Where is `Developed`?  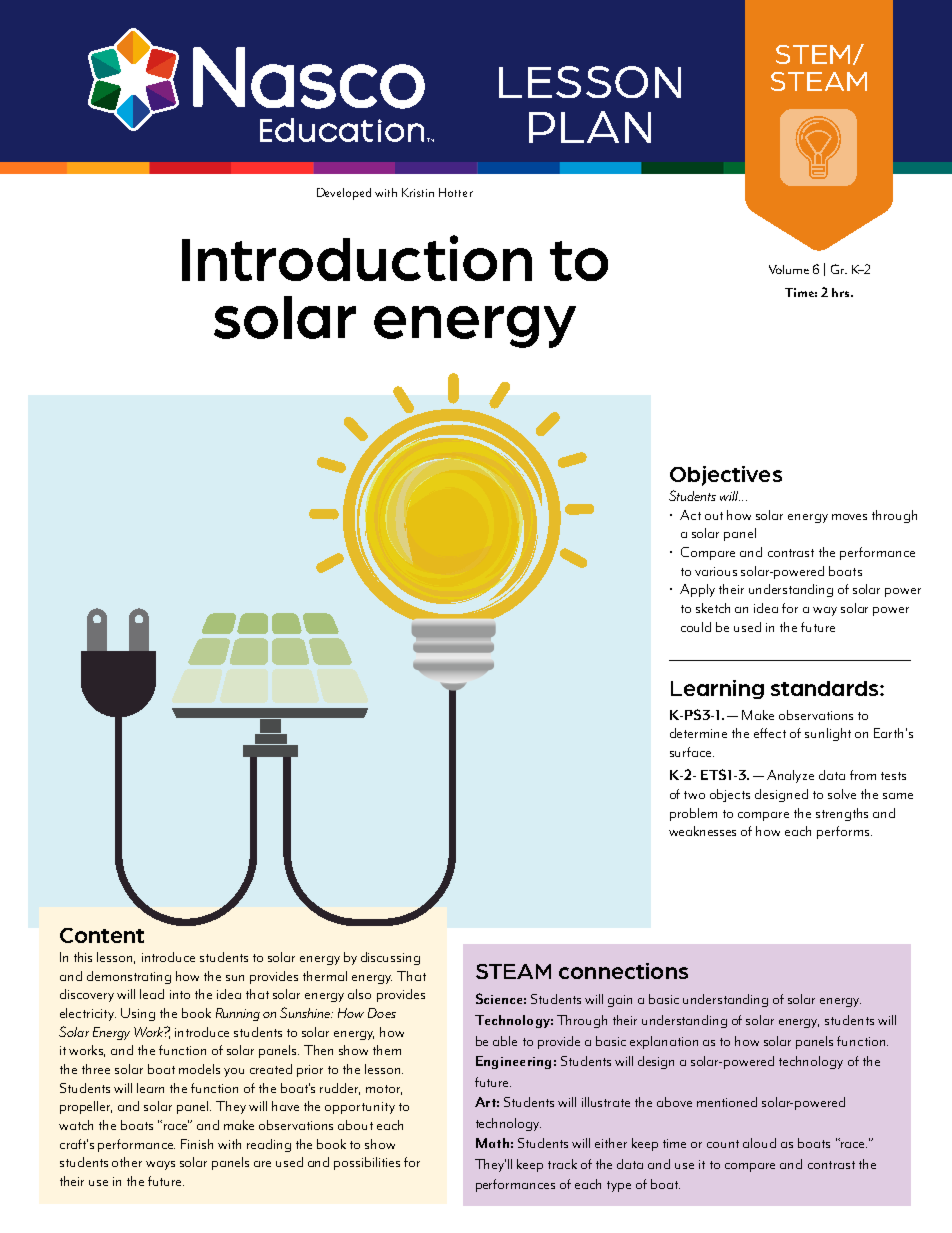 Developed is located at coordinates (344, 194).
